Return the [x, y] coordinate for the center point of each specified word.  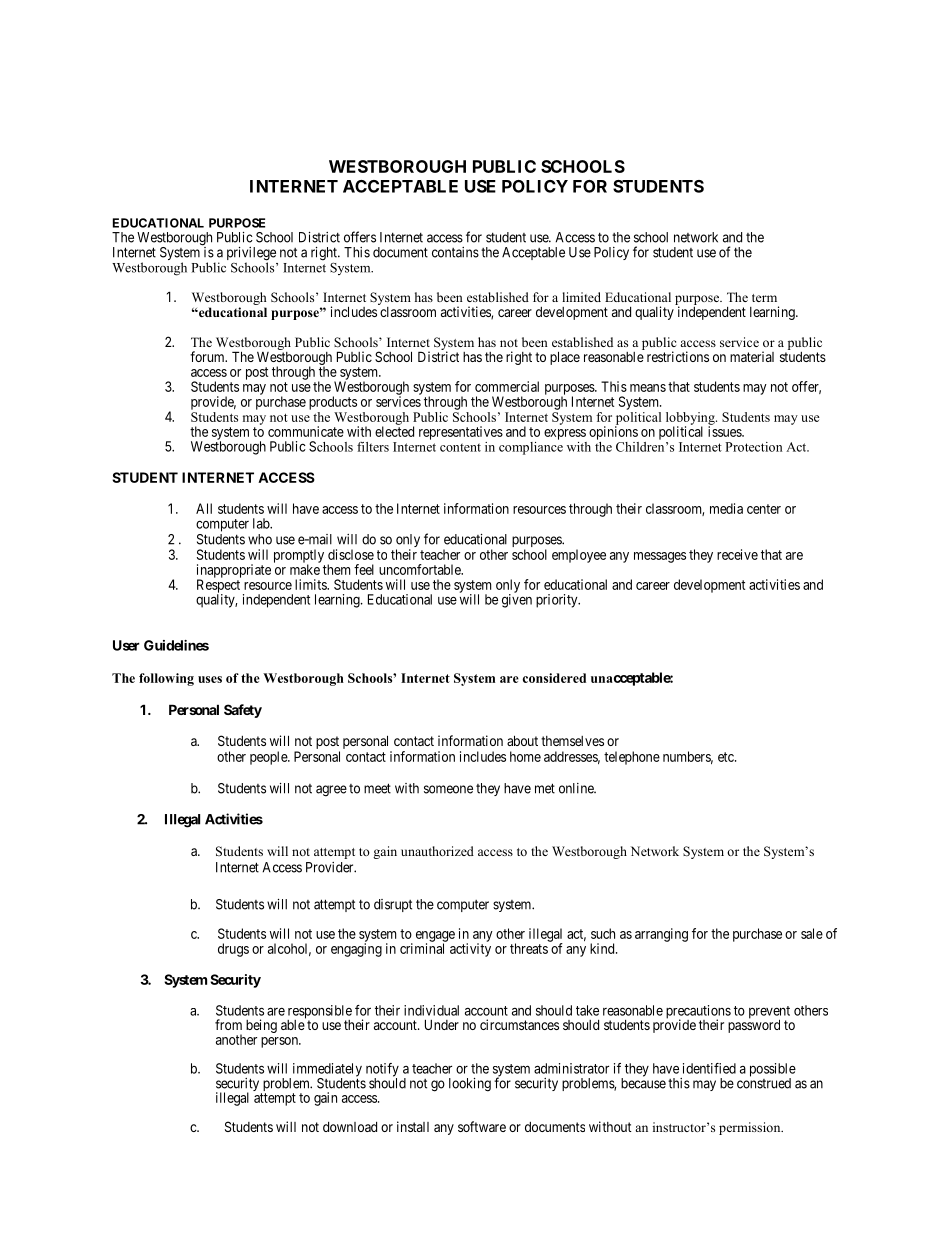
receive [737, 554]
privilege [251, 255]
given [517, 601]
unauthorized [437, 851]
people [269, 758]
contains [455, 252]
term [764, 298]
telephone [632, 758]
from [228, 1024]
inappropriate [234, 572]
